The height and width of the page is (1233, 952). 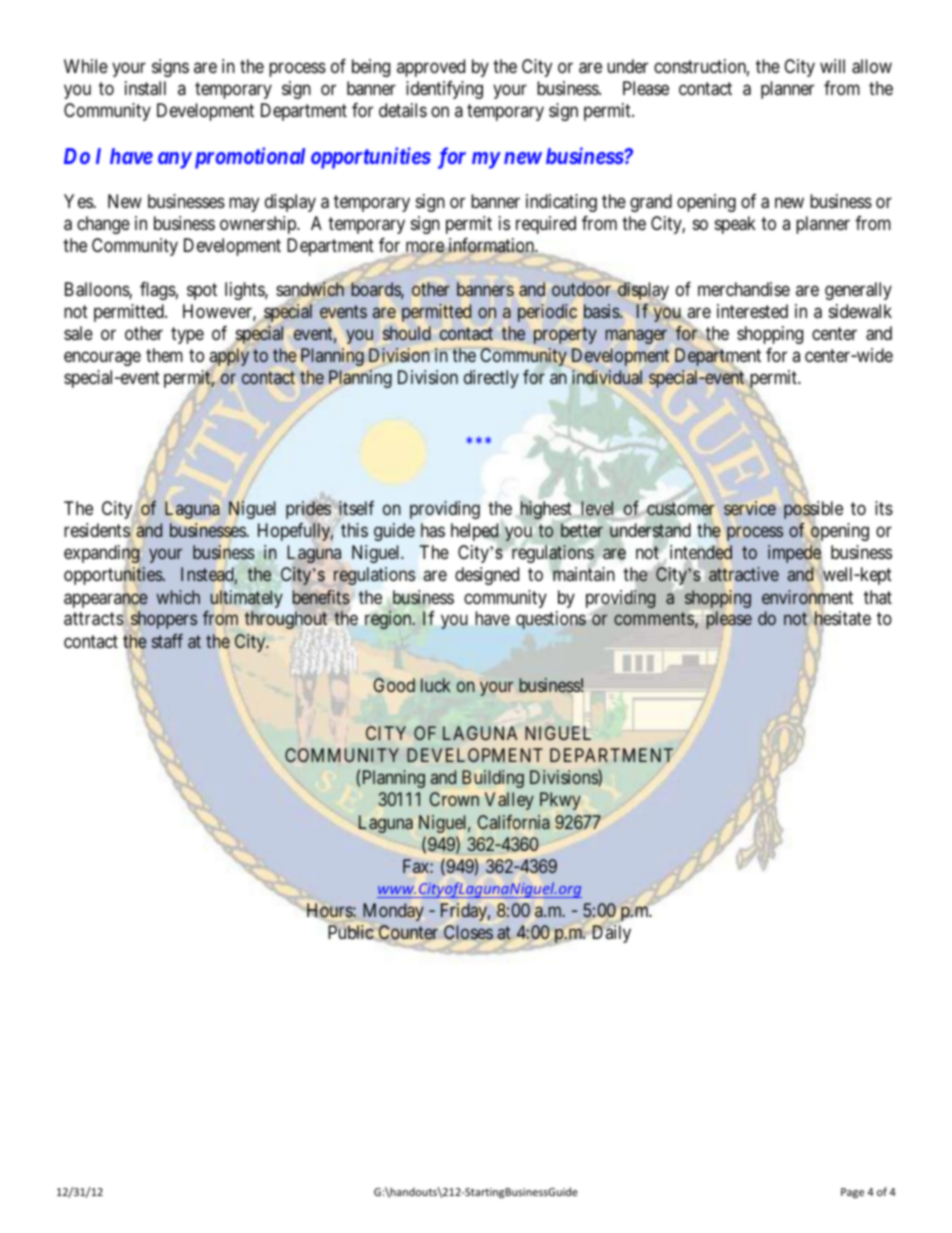 What do you see at coordinates (167, 641) in the page?
I see `staff` at bounding box center [167, 641].
